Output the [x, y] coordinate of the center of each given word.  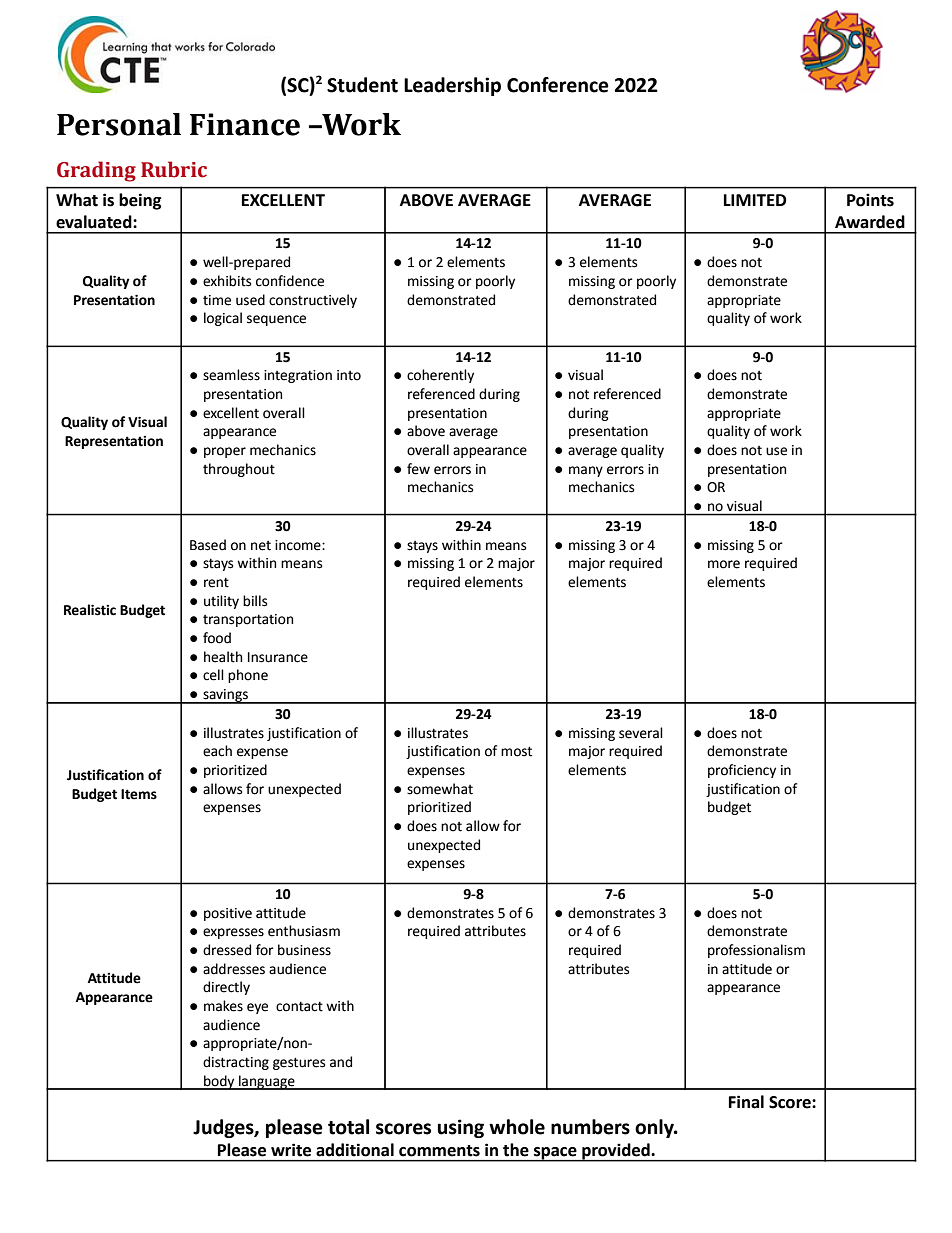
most [516, 751]
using [461, 1128]
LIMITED [755, 200]
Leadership [452, 86]
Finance [245, 124]
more [724, 564]
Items [139, 794]
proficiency [742, 771]
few [418, 469]
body [219, 1082]
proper [225, 452]
